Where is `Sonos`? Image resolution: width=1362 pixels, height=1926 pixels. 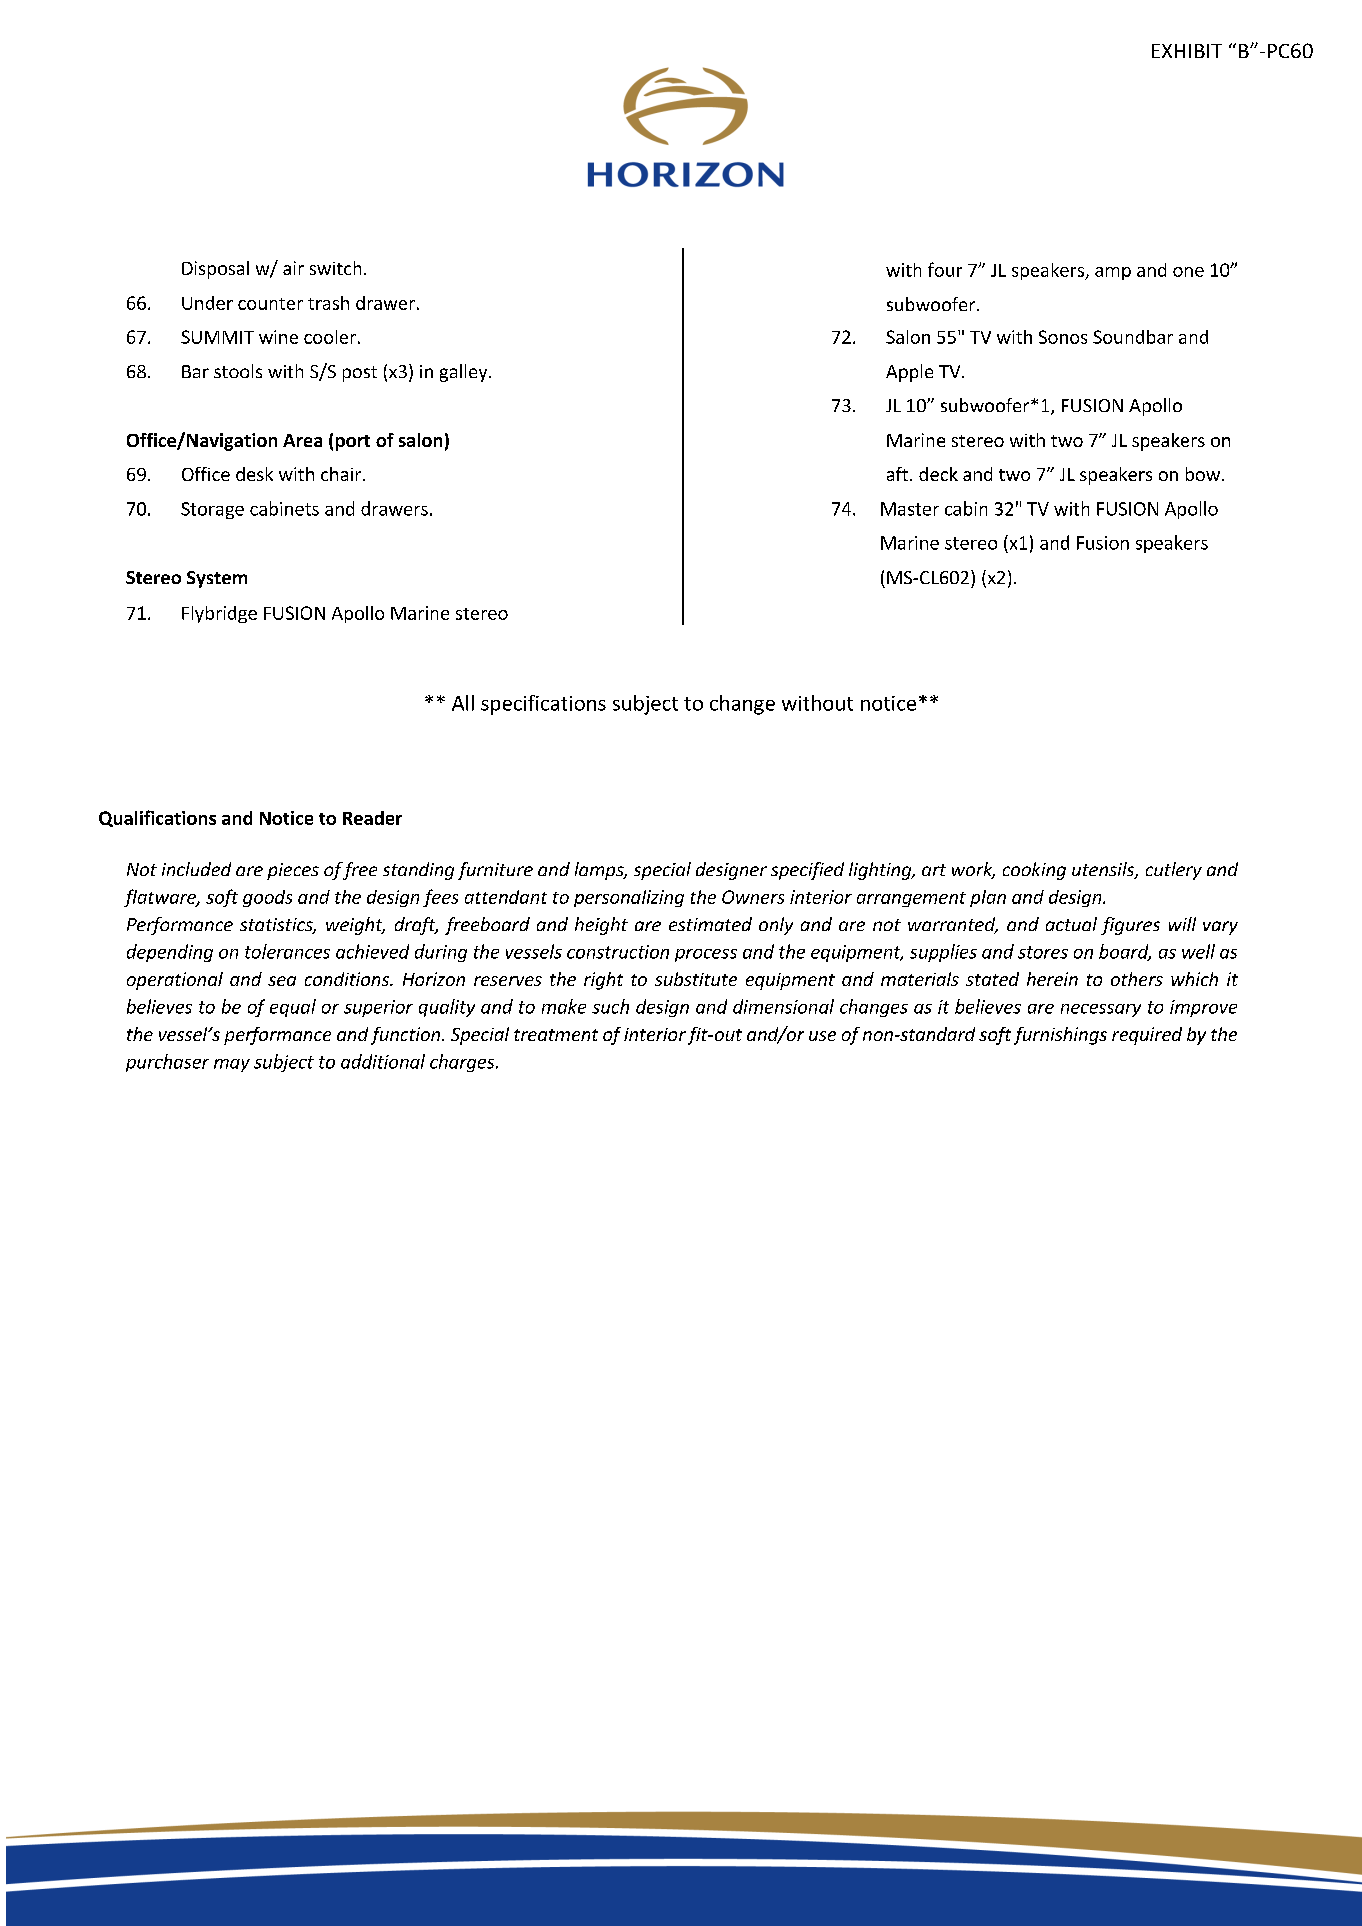 Sonos is located at coordinates (1063, 337).
